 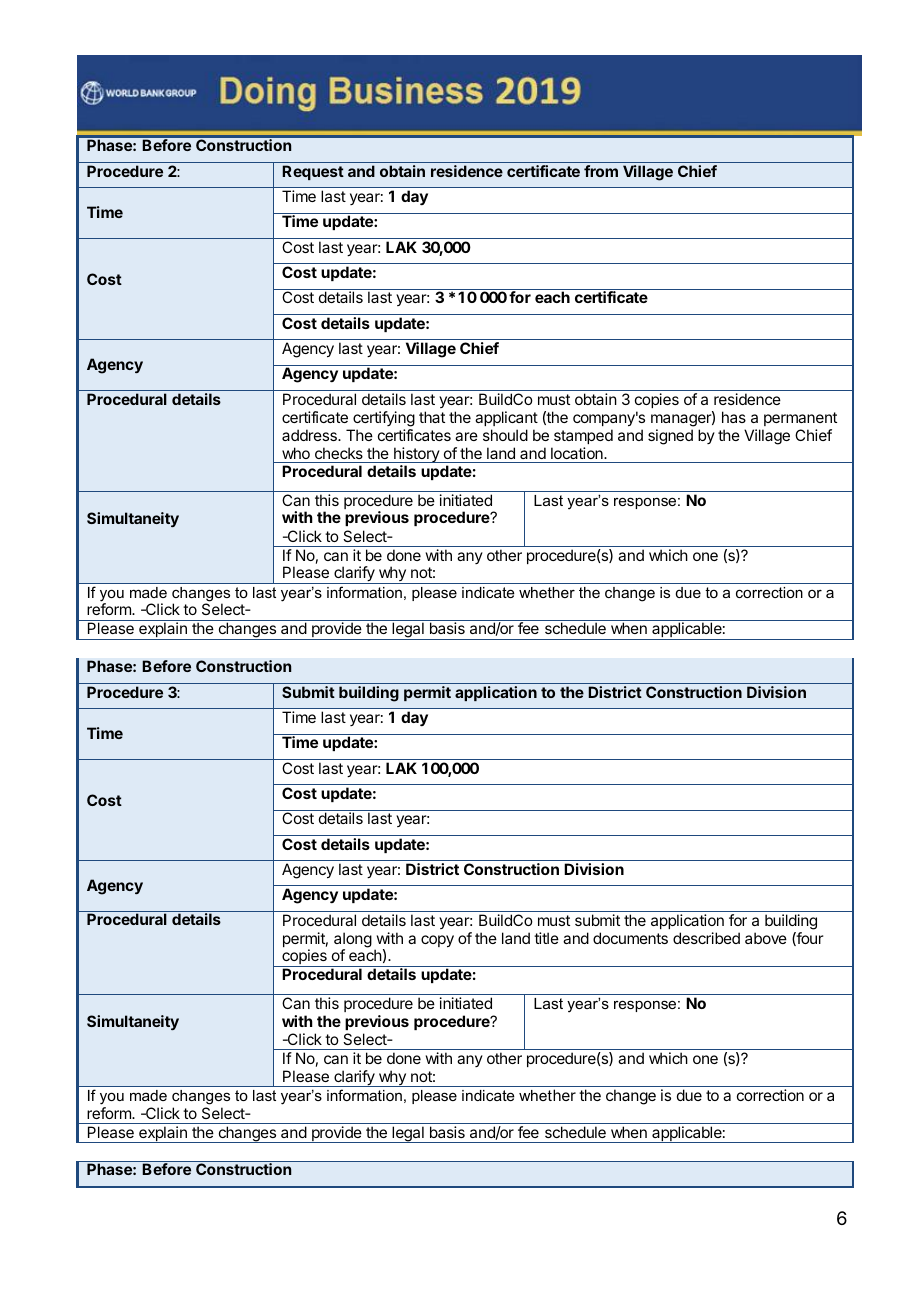 I want to click on along, so click(x=353, y=941).
